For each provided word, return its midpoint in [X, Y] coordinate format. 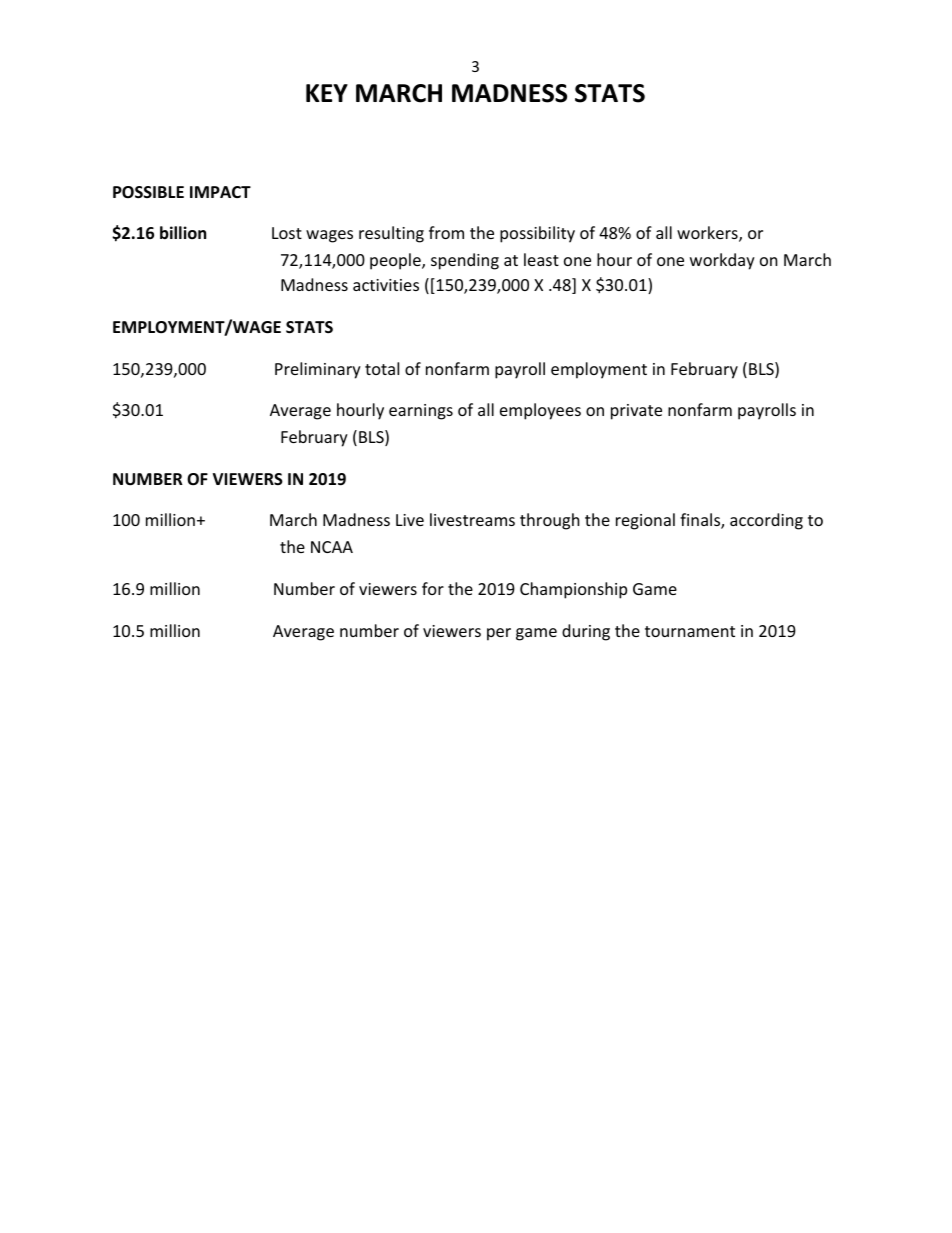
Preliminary [318, 370]
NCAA [332, 547]
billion [183, 233]
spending [465, 261]
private [636, 412]
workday [722, 261]
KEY [327, 93]
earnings [421, 412]
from [446, 232]
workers [708, 234]
